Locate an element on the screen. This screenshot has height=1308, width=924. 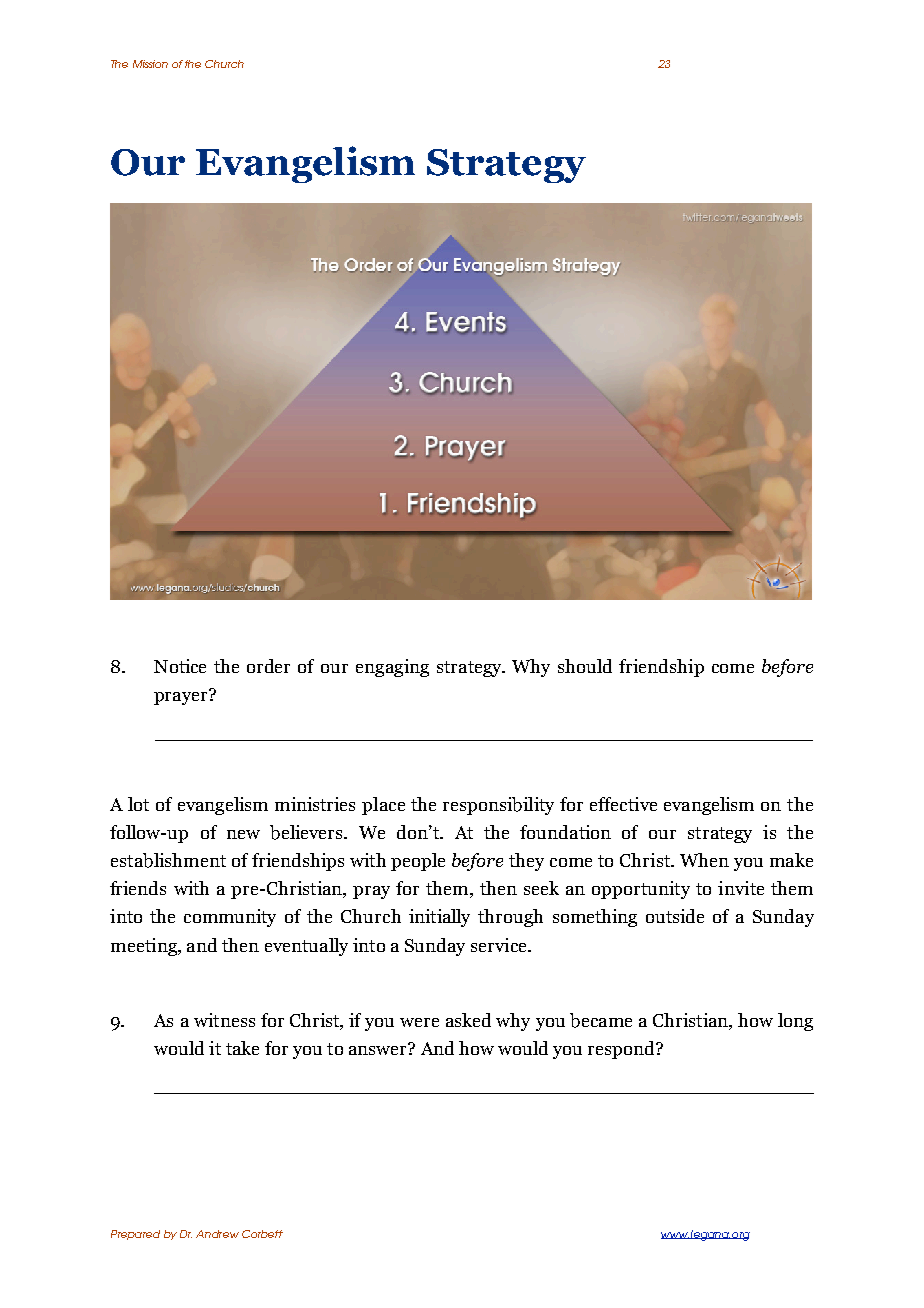
respond is located at coordinates (622, 1050).
